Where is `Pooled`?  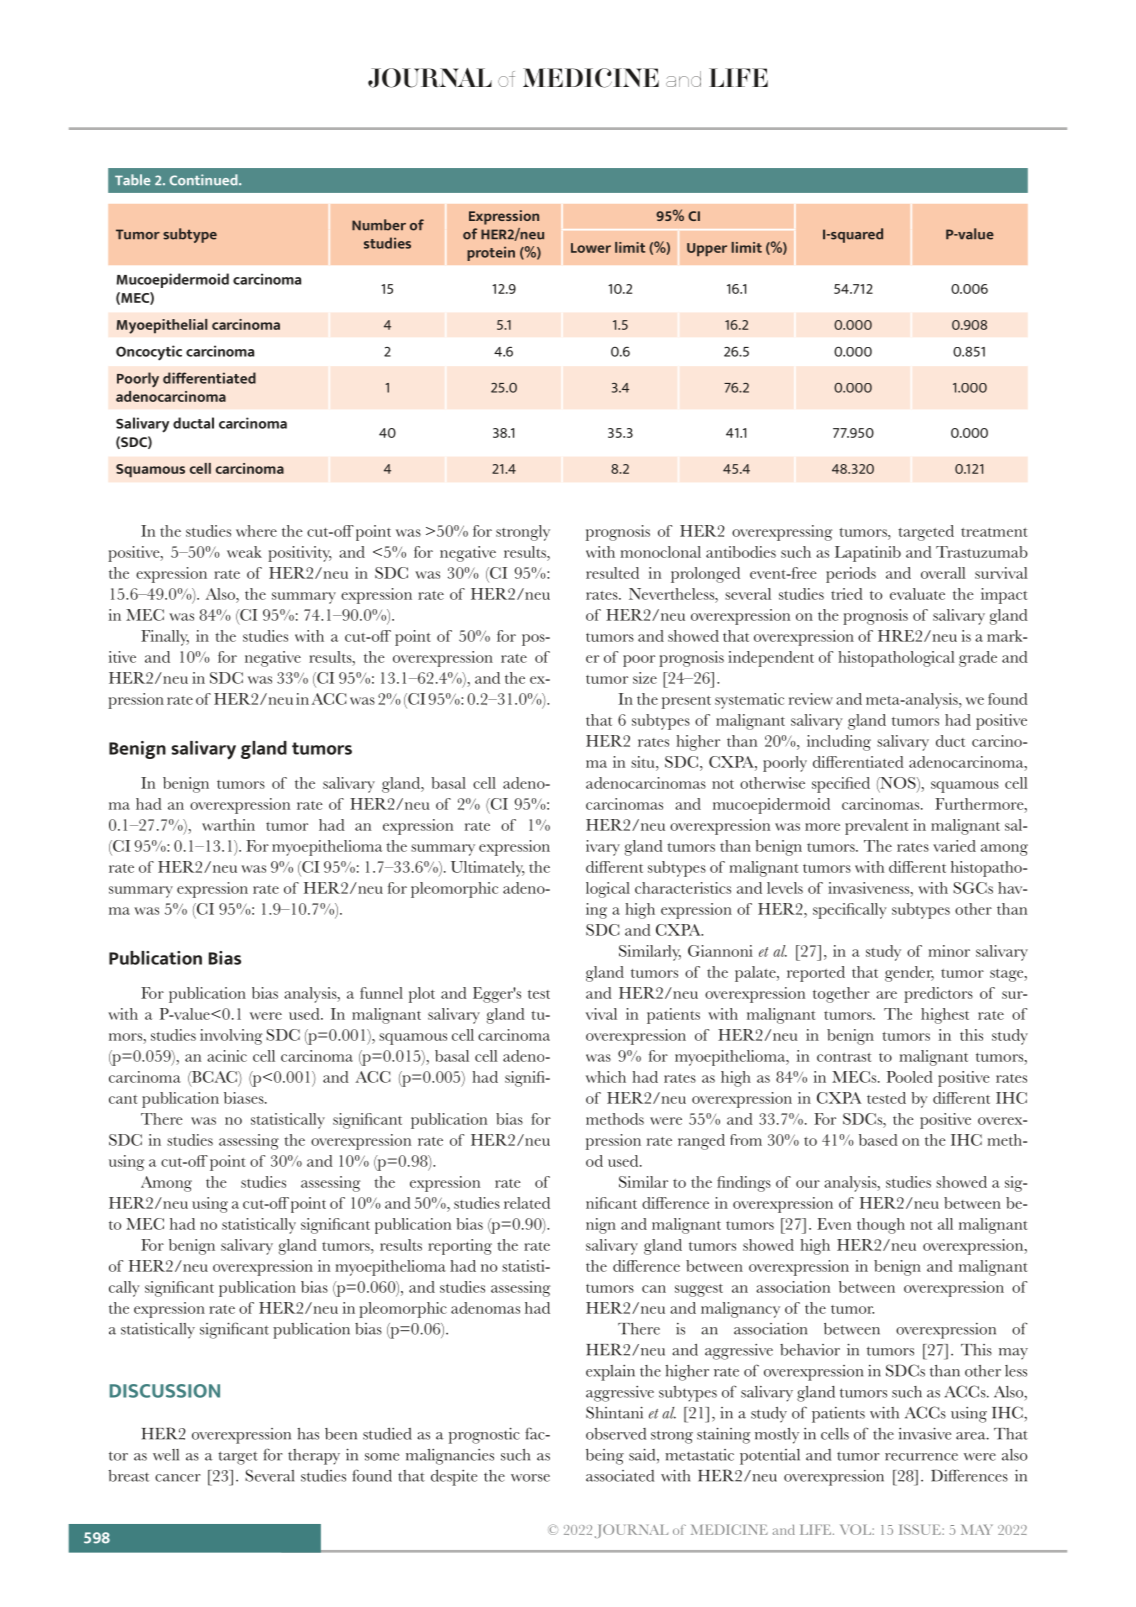
Pooled is located at coordinates (910, 1077).
